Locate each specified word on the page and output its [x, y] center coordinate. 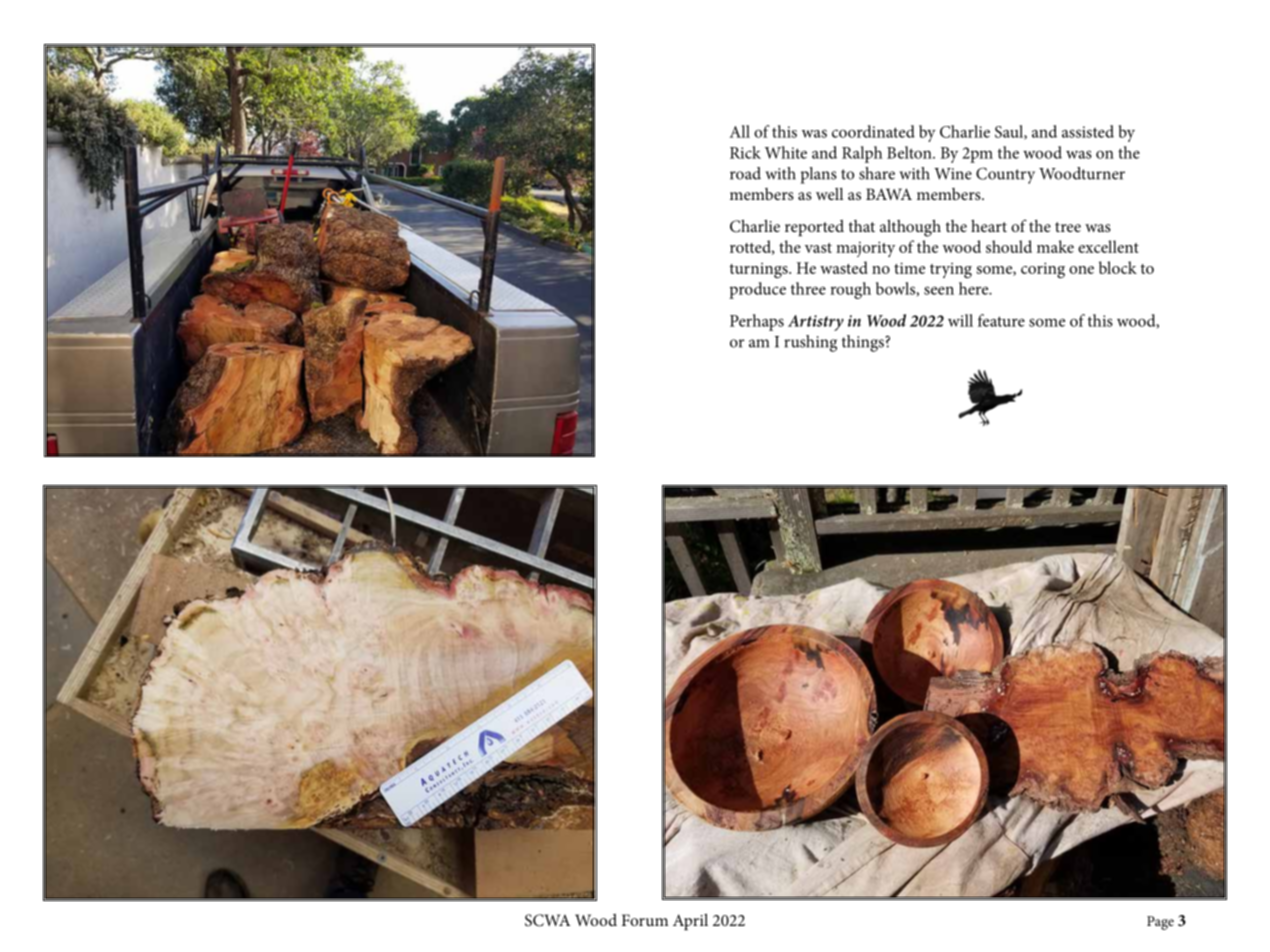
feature [1001, 320]
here [975, 288]
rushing [810, 343]
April [690, 921]
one [1081, 270]
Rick [745, 152]
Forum [645, 920]
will [960, 320]
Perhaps [757, 322]
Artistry [816, 323]
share [877, 173]
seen [939, 290]
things [864, 343]
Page [1160, 923]
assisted [1088, 131]
